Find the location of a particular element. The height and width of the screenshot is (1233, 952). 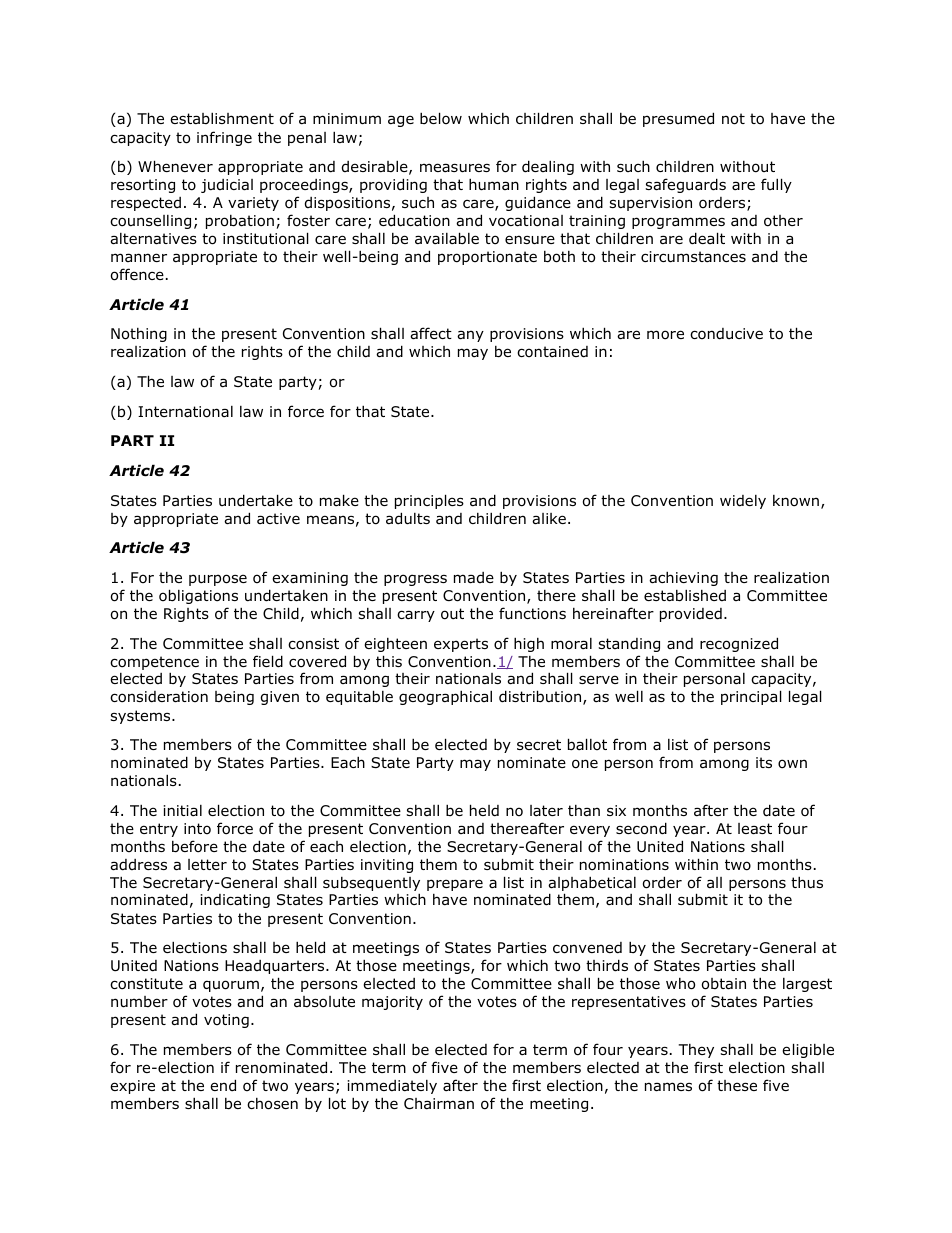

presumed is located at coordinates (678, 119).
